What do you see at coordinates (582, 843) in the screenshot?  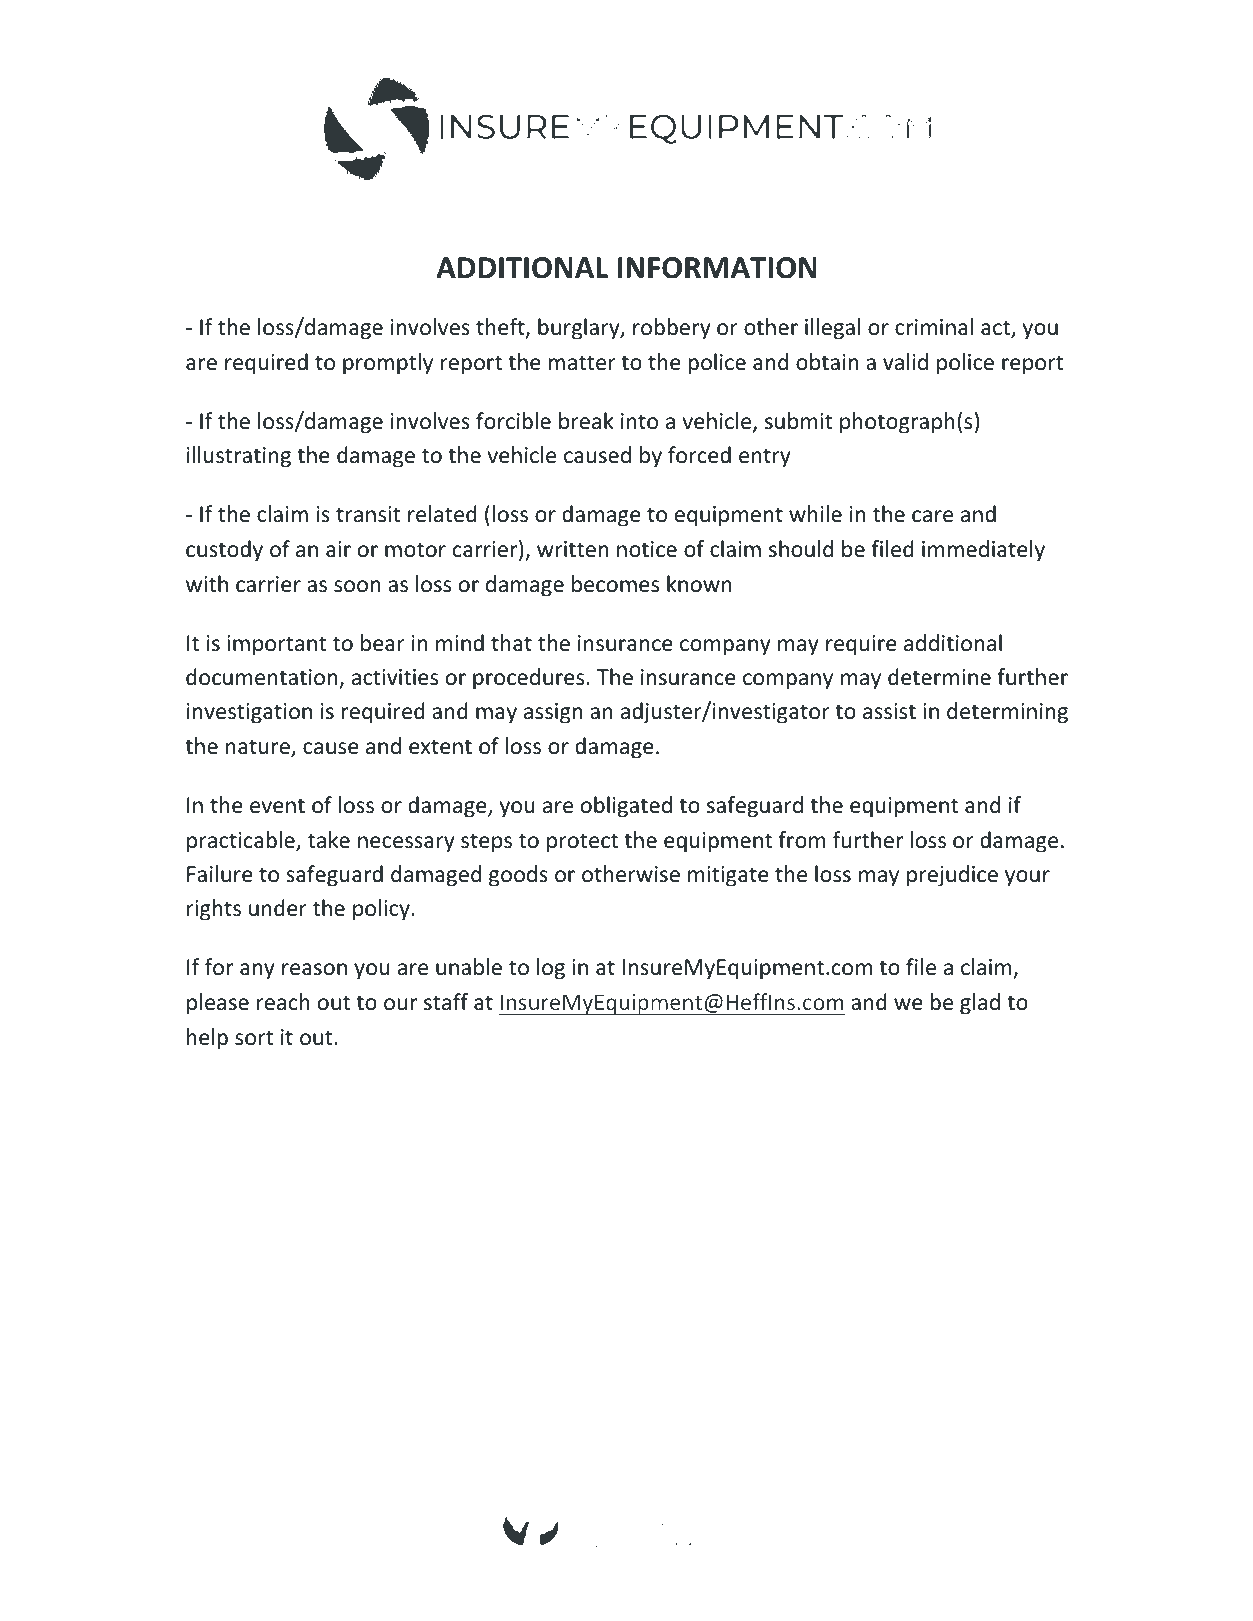 I see `protect` at bounding box center [582, 843].
